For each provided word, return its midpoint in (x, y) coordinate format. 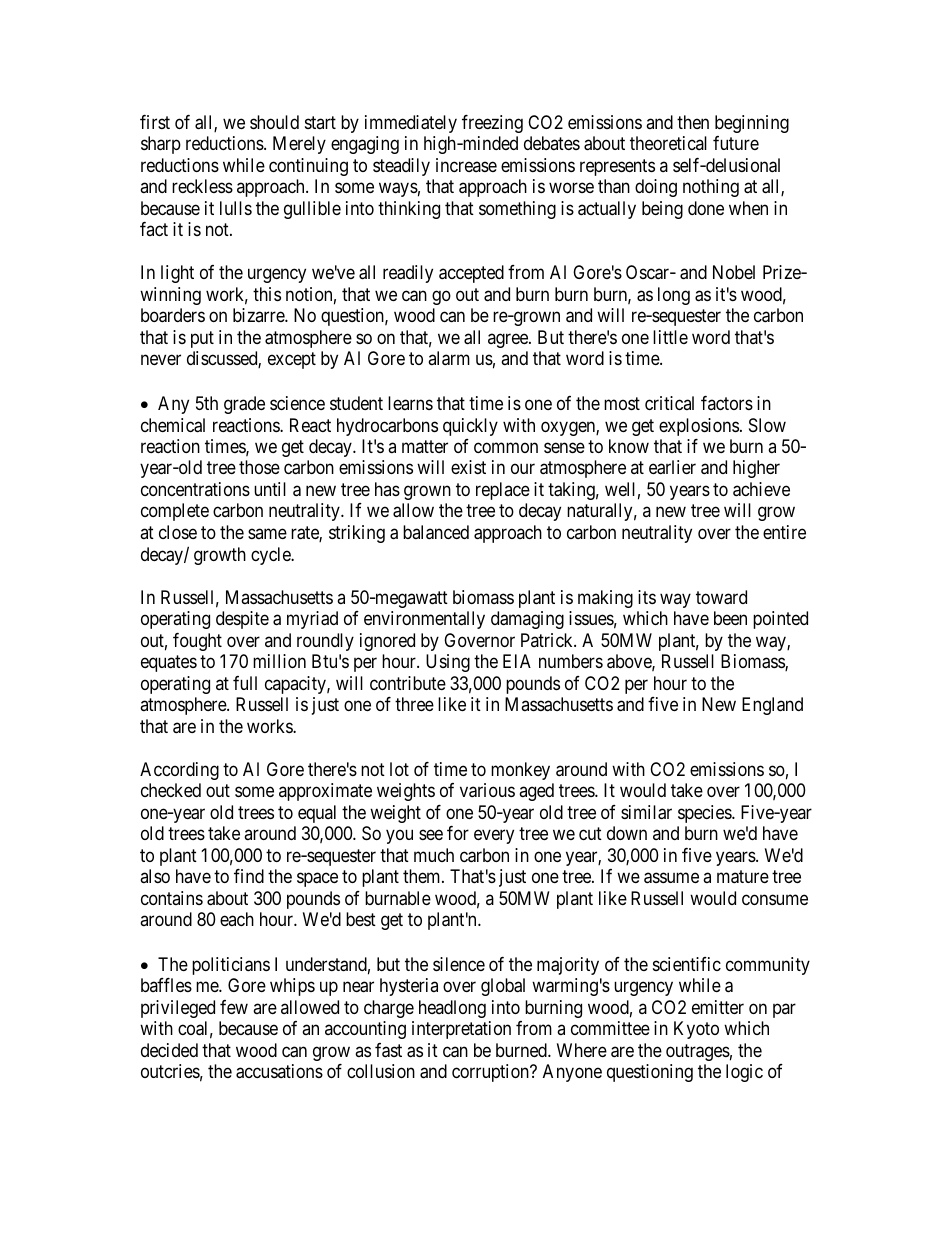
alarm (449, 358)
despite (242, 620)
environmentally (424, 620)
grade (244, 405)
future (736, 143)
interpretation (461, 1030)
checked (171, 790)
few (234, 1007)
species (705, 814)
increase (466, 165)
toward (721, 597)
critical (669, 403)
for (458, 833)
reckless (202, 186)
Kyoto (696, 1030)
